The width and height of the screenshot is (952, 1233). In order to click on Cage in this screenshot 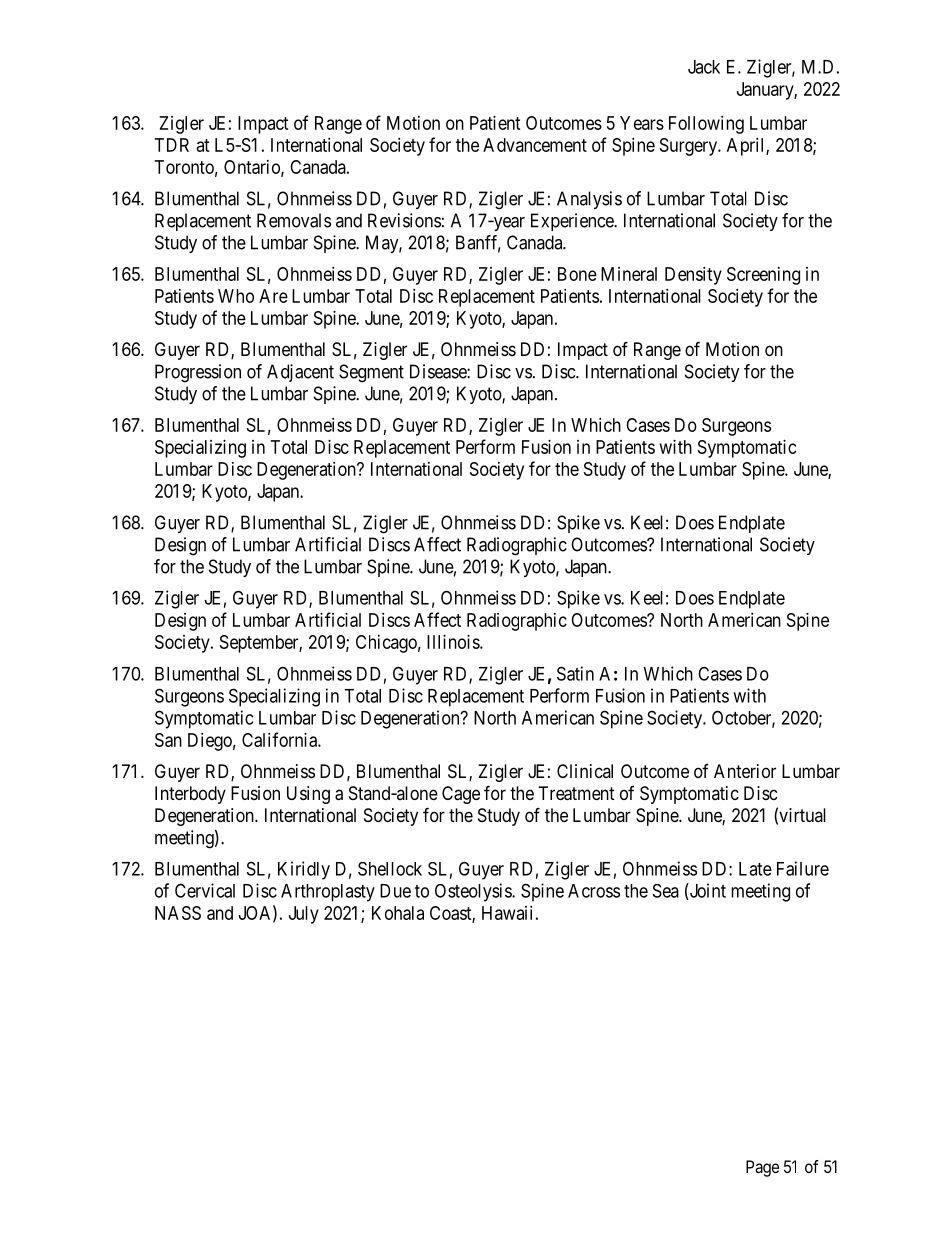, I will do `click(461, 795)`.
